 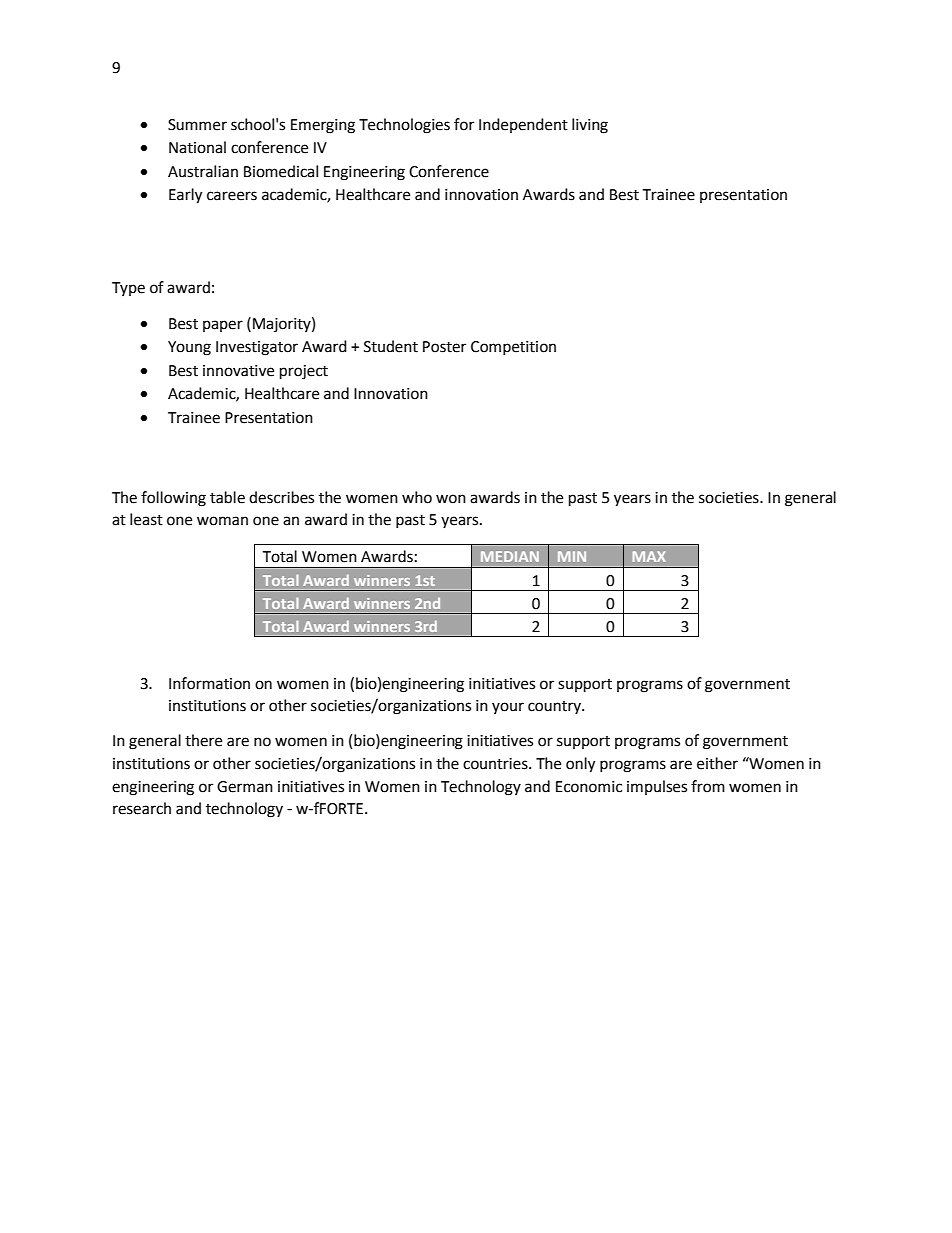 What do you see at coordinates (417, 497) in the page?
I see `who` at bounding box center [417, 497].
